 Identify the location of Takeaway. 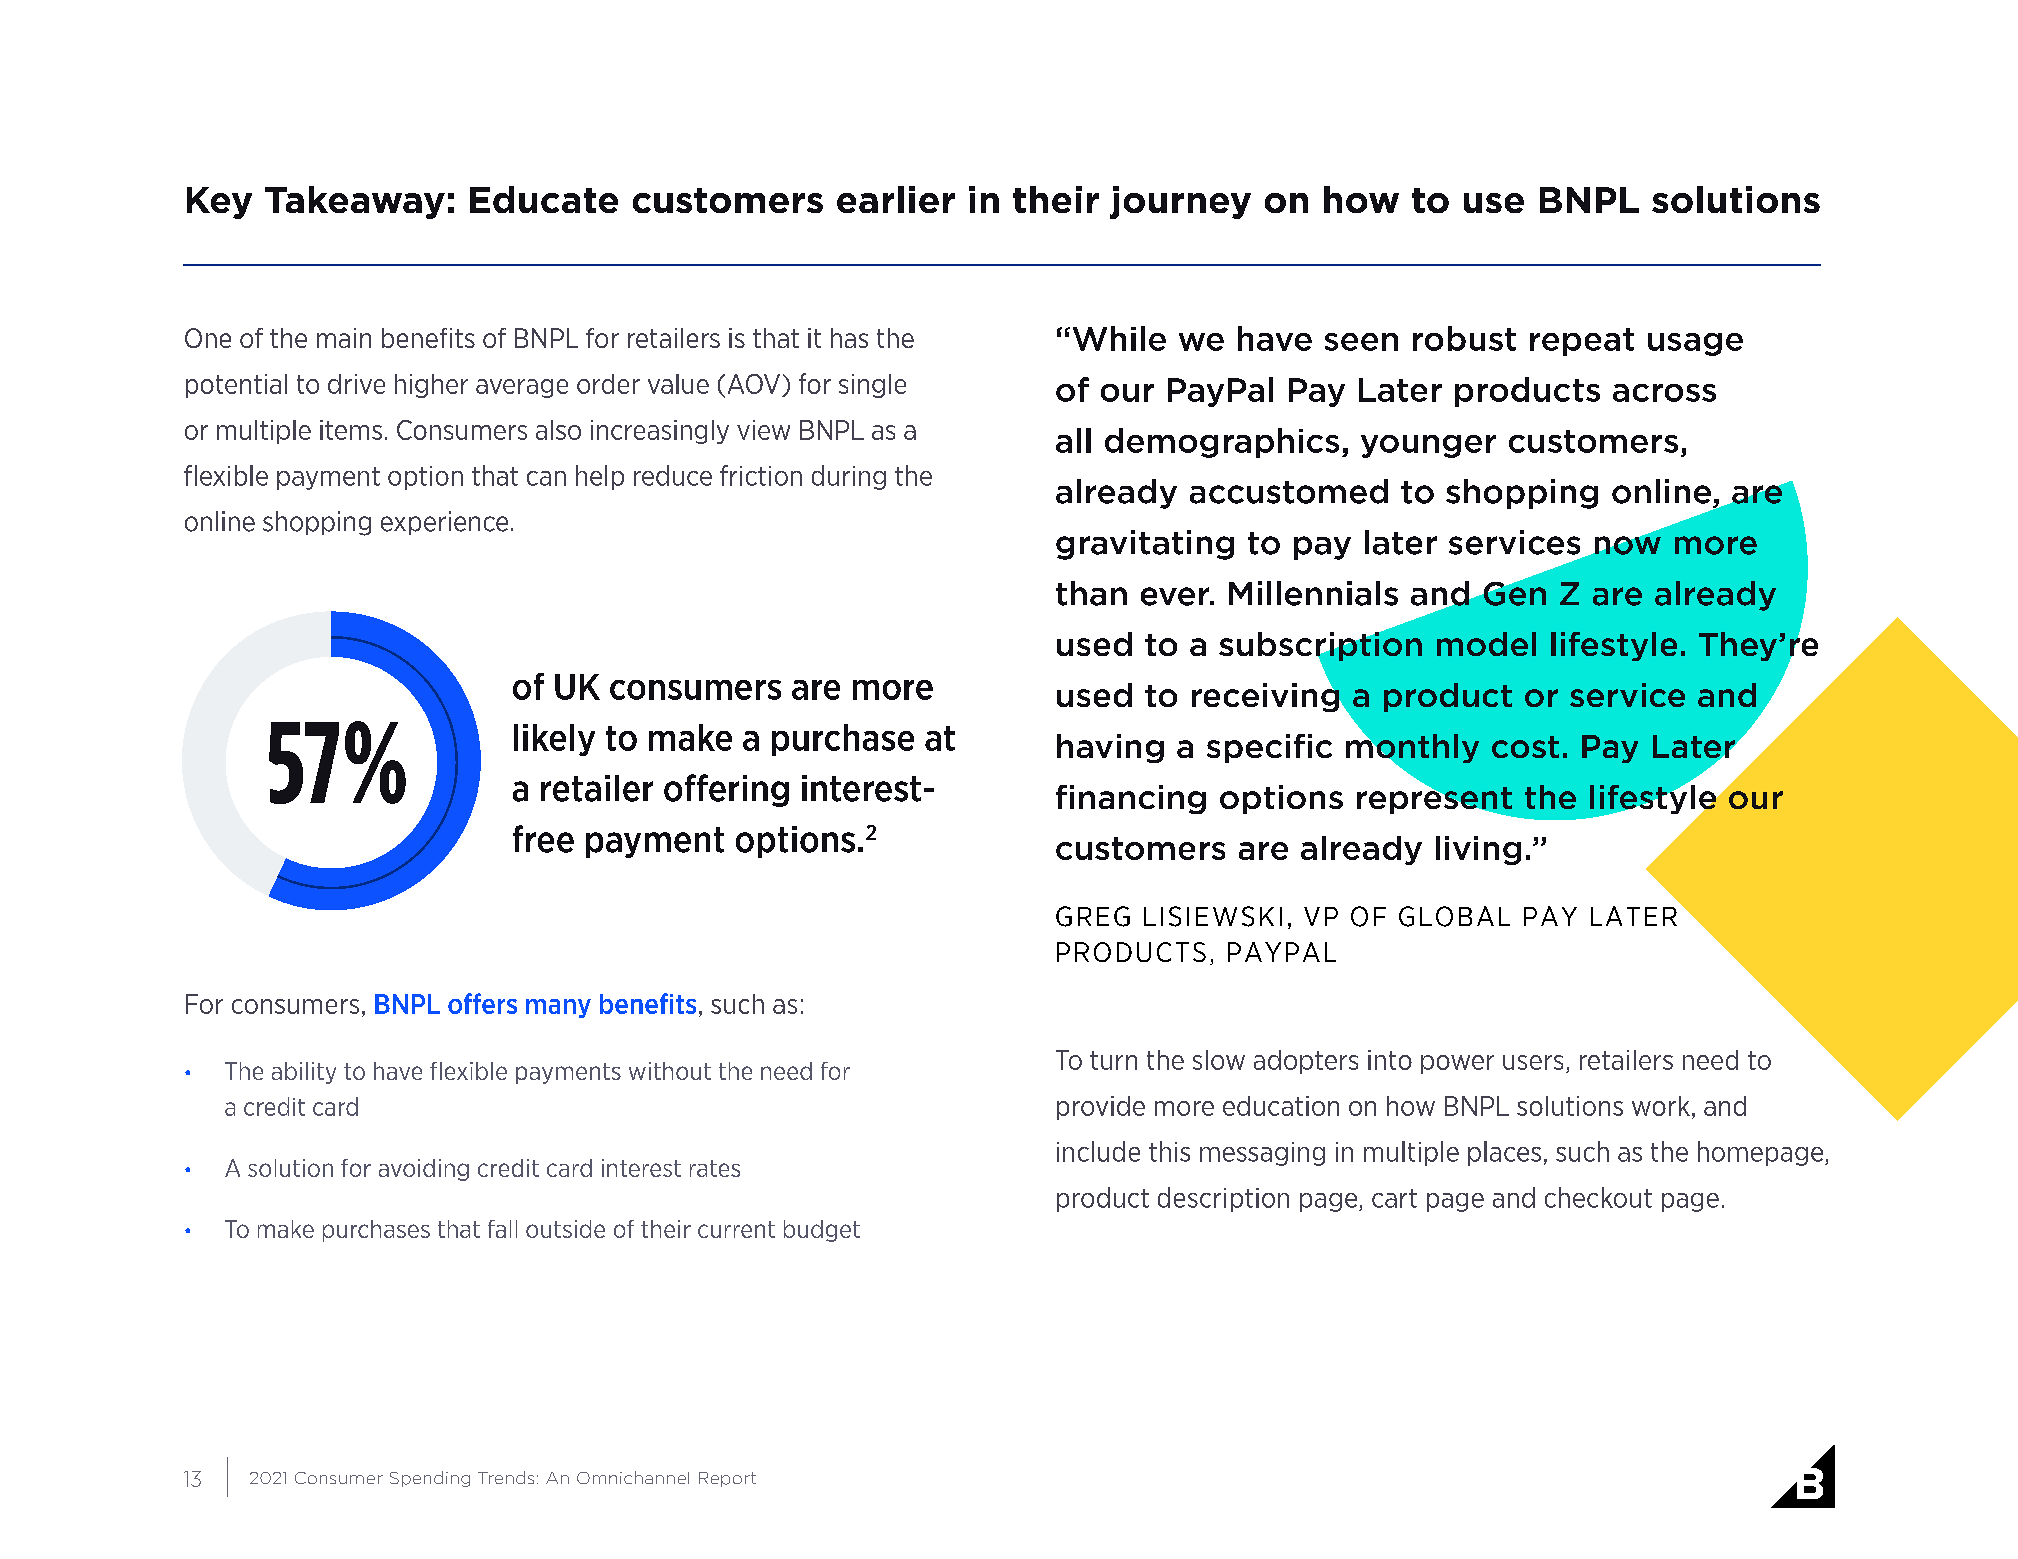
(355, 202).
